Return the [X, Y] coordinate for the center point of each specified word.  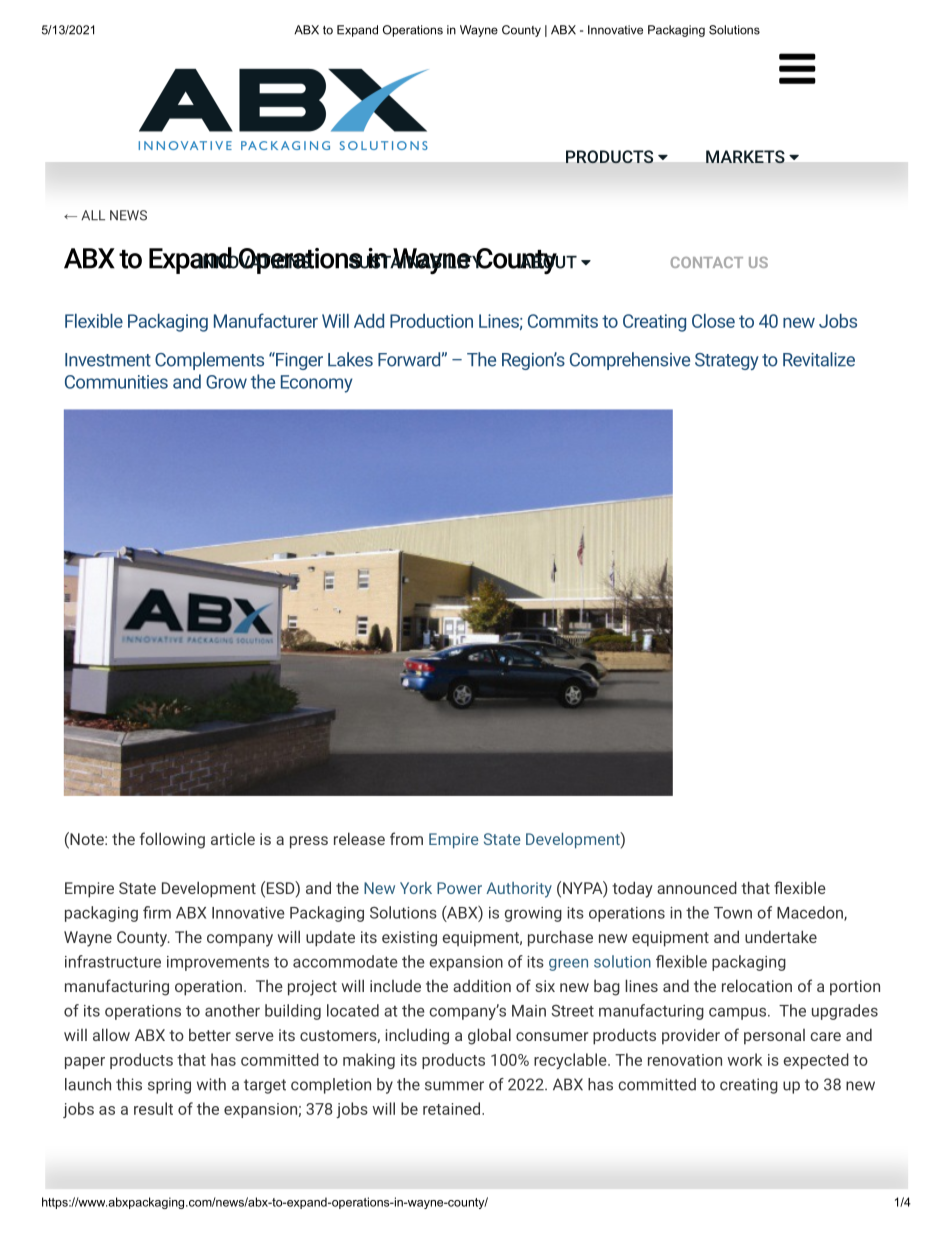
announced [697, 887]
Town [733, 913]
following [172, 840]
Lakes [350, 359]
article [233, 838]
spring [169, 1086]
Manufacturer [266, 320]
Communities [116, 382]
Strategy [727, 361]
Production [431, 321]
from [406, 838]
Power [459, 888]
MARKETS [745, 156]
